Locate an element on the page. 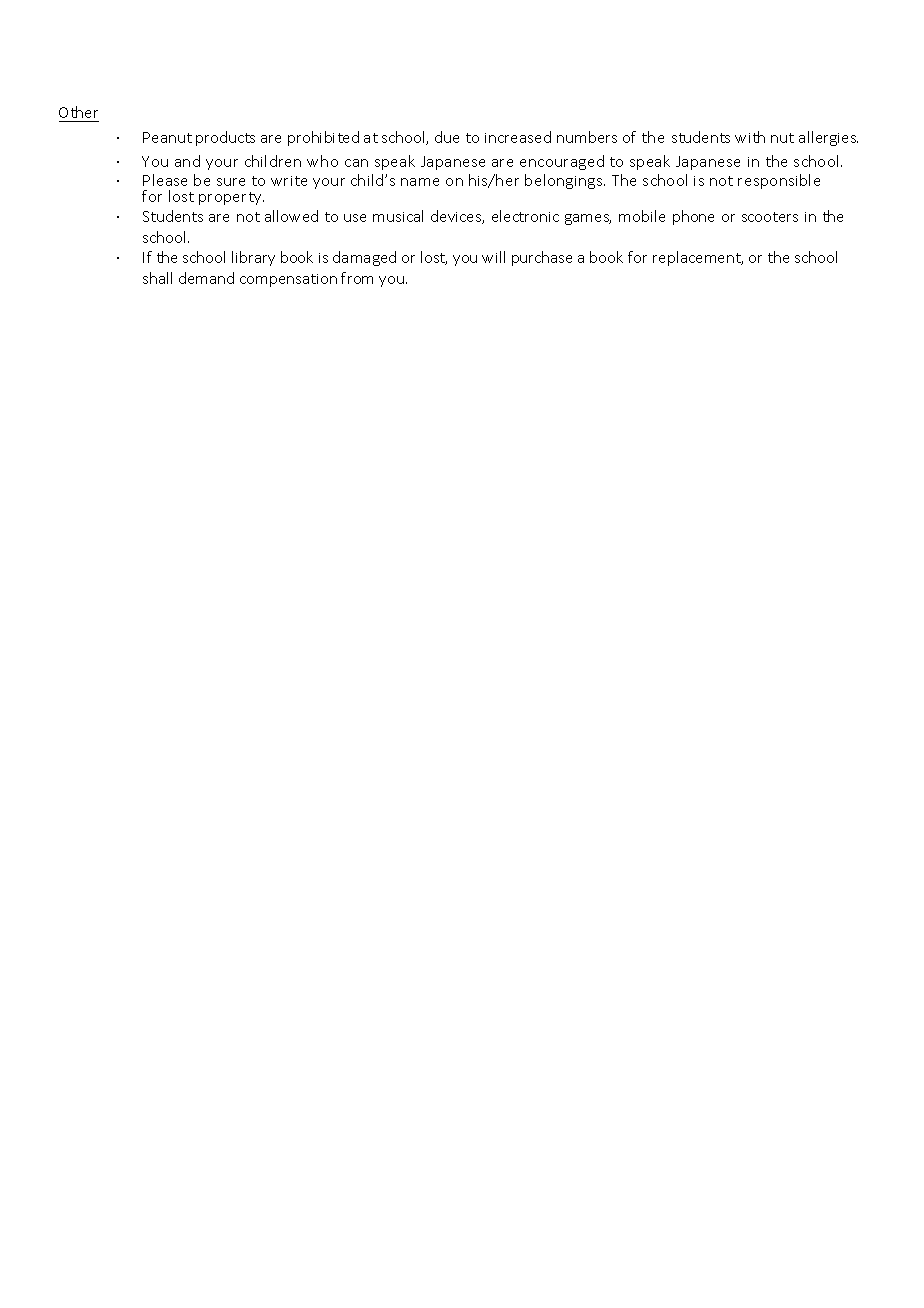 This document has width=924, height=1308. Other is located at coordinates (79, 114).
